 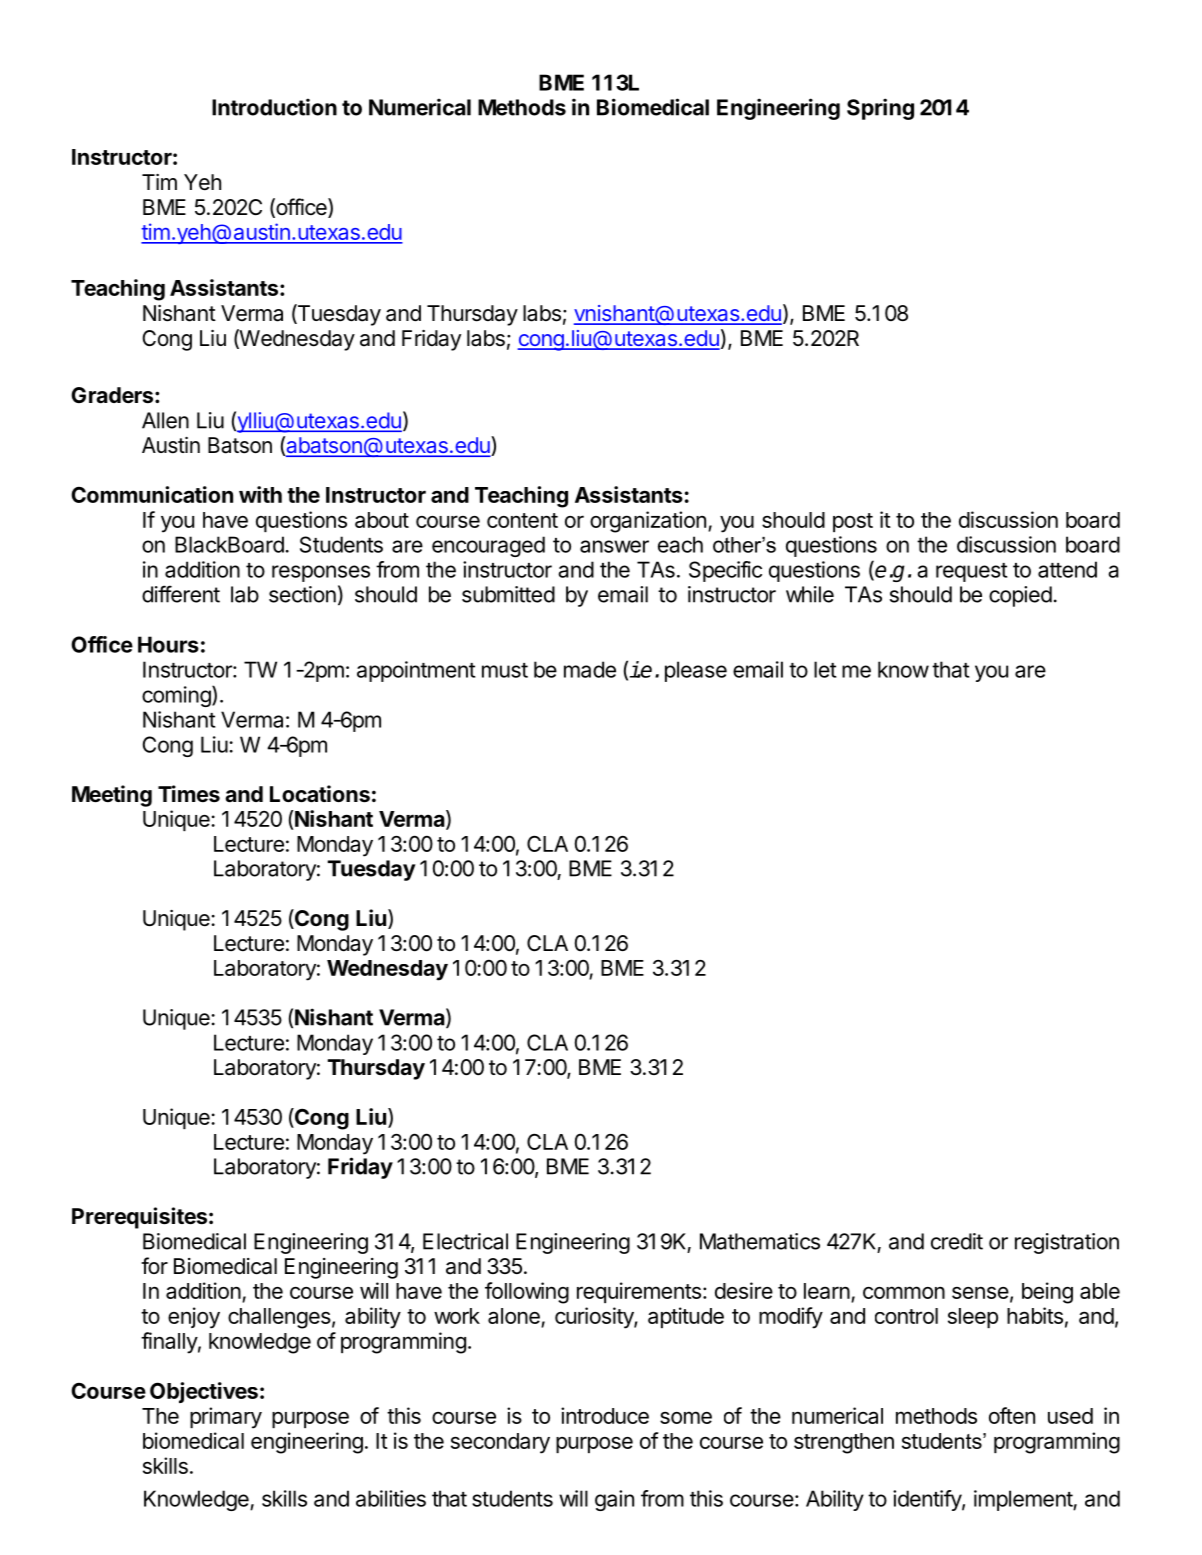 What do you see at coordinates (465, 1241) in the image?
I see `Electrical` at bounding box center [465, 1241].
